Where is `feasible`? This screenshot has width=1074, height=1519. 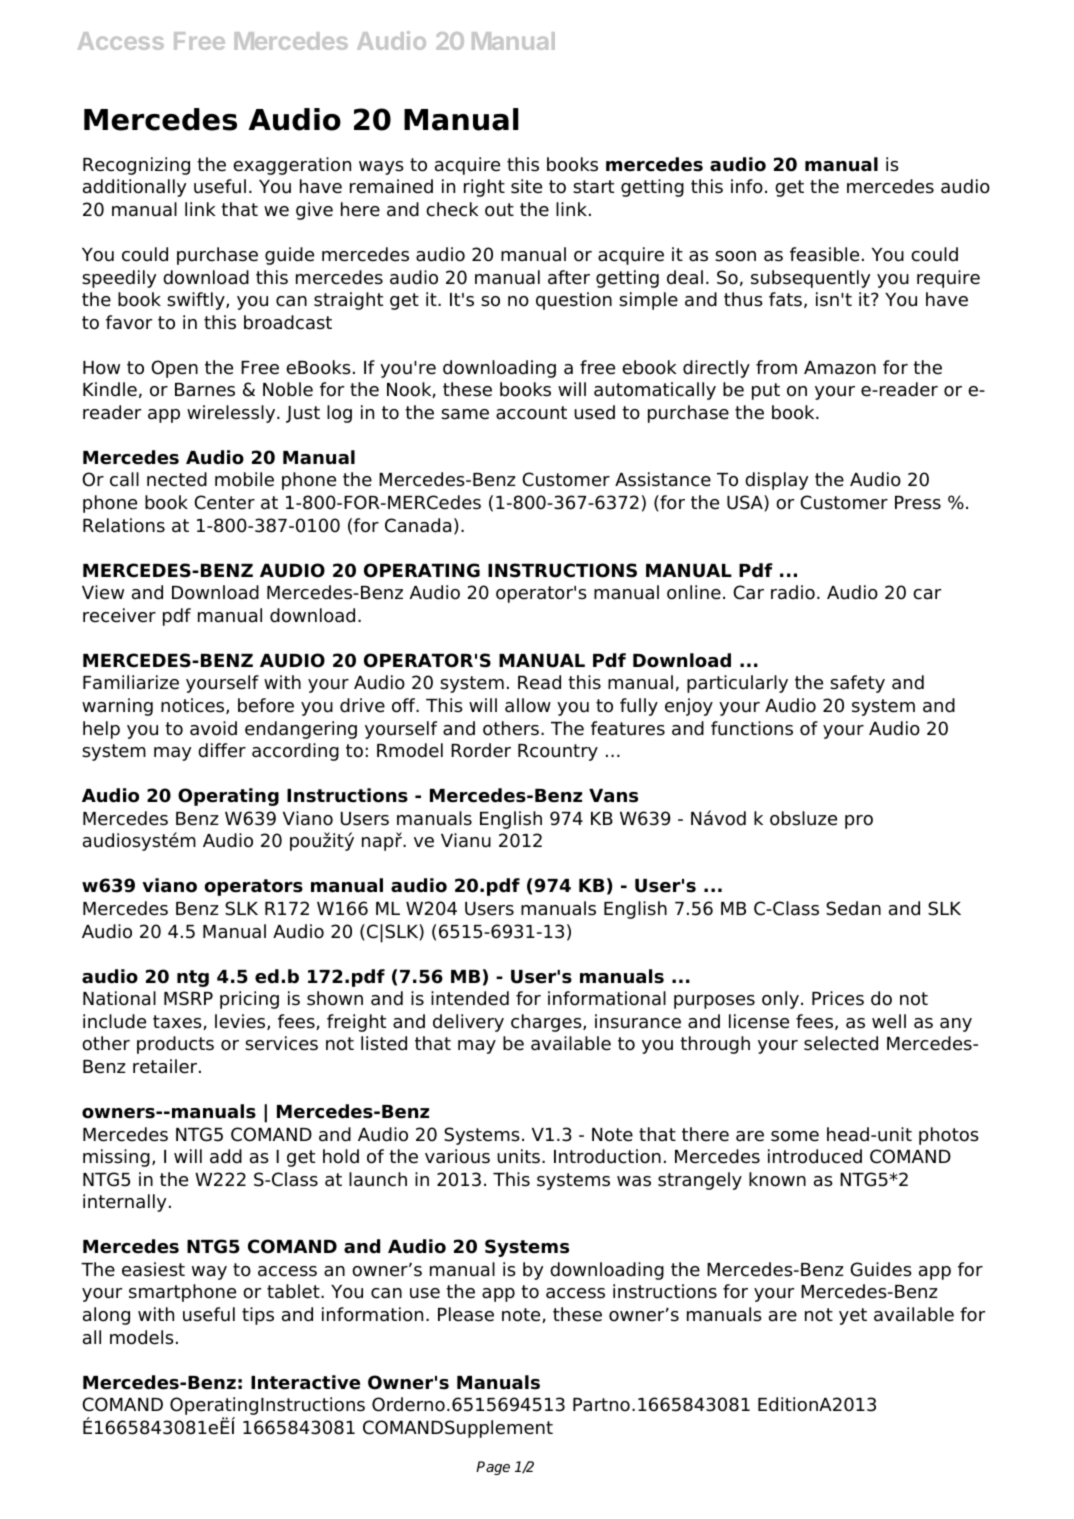
feasible is located at coordinates (824, 254).
